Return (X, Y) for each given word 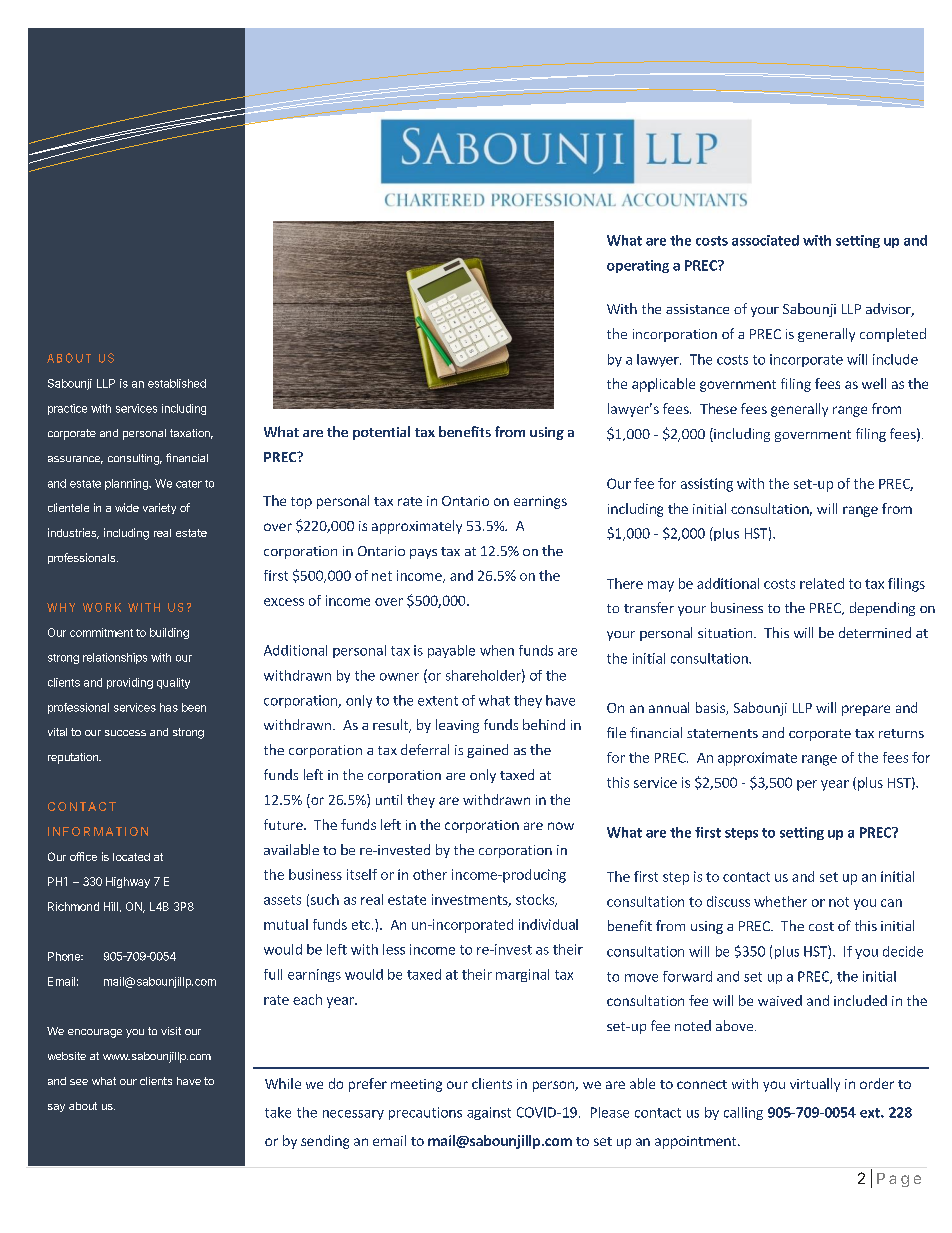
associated (765, 240)
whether (780, 901)
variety (159, 508)
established (177, 383)
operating (638, 266)
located (131, 857)
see (79, 1082)
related (822, 583)
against (489, 1113)
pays (423, 554)
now (561, 826)
